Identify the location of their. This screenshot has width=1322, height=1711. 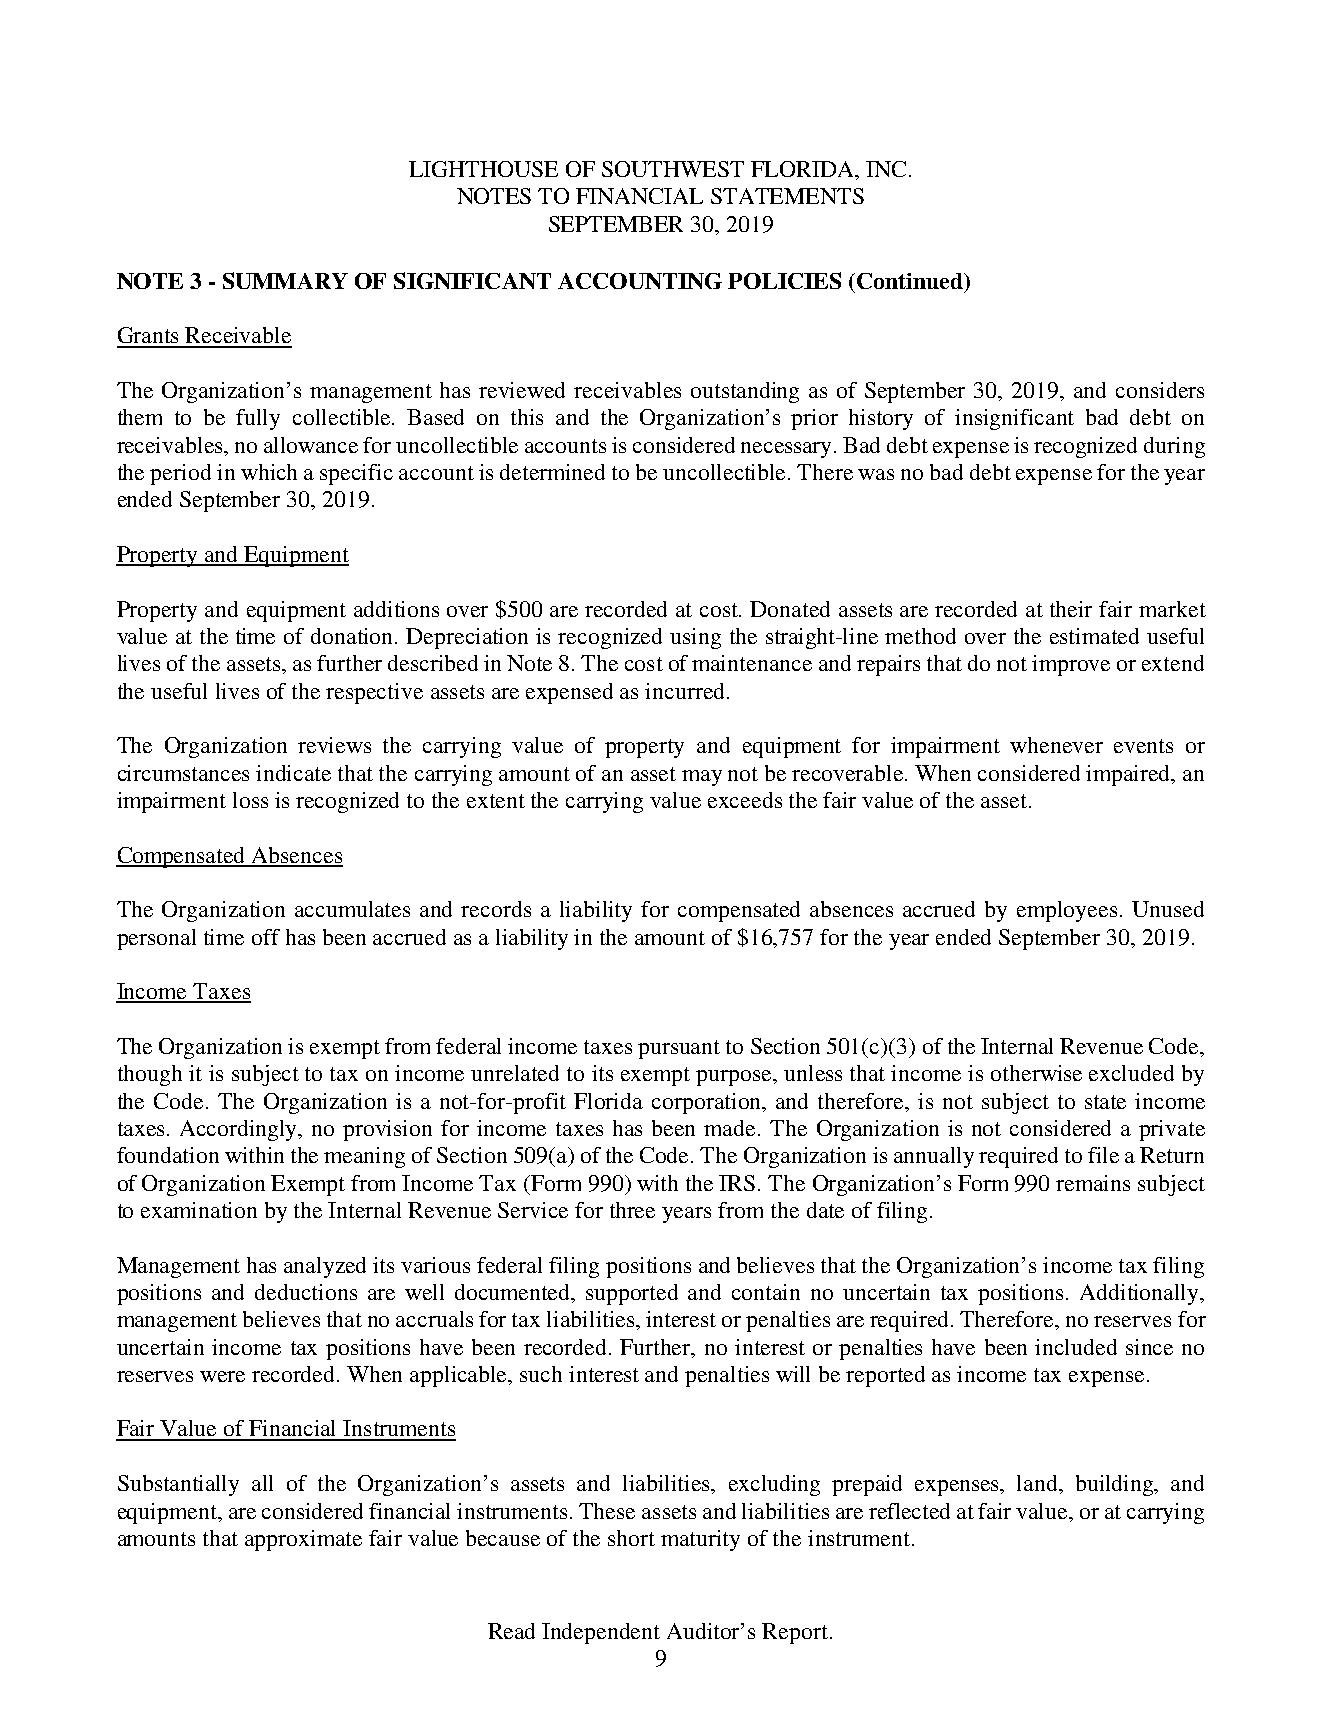
(1071, 609).
